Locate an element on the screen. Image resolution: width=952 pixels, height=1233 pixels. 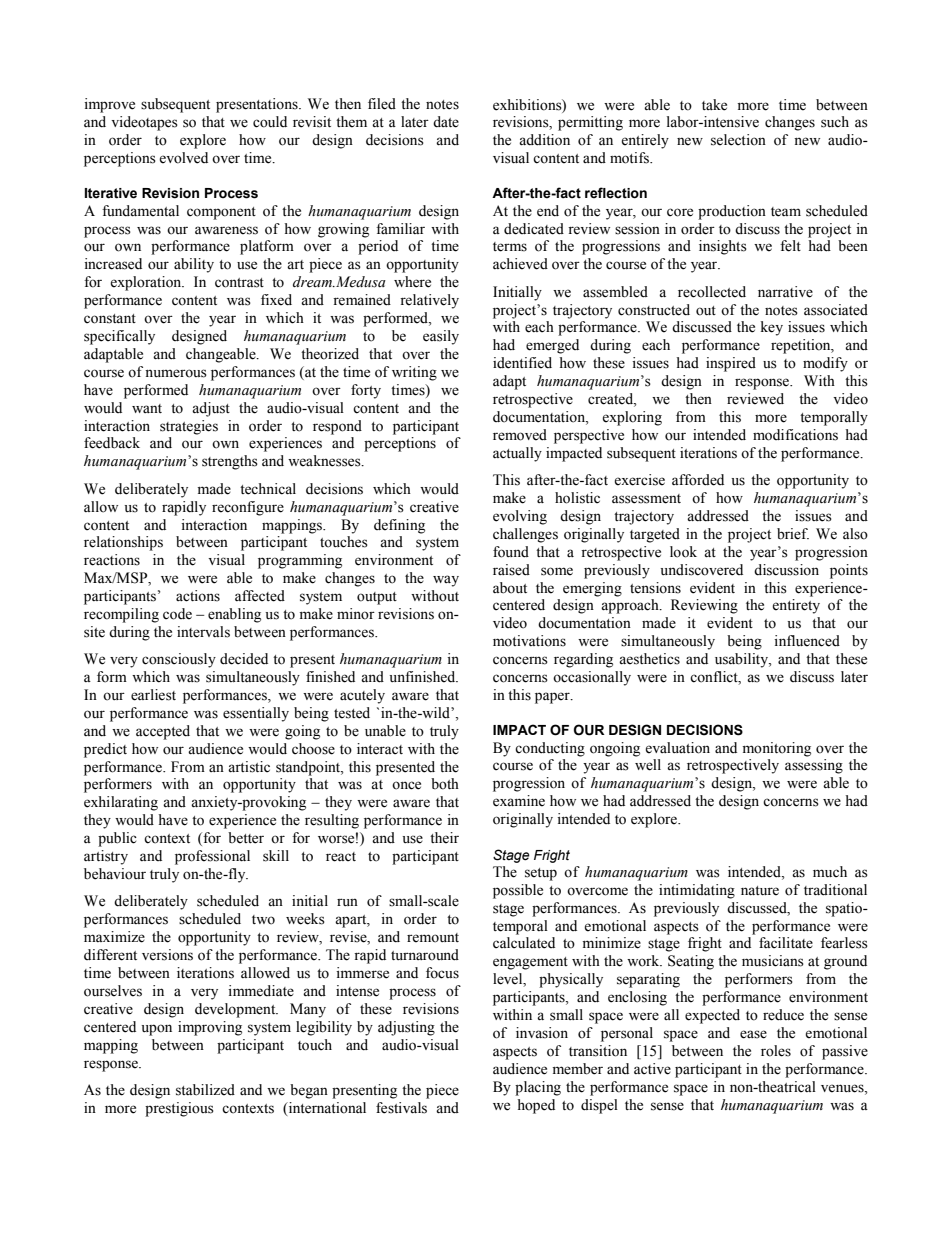
evolved is located at coordinates (183, 158).
